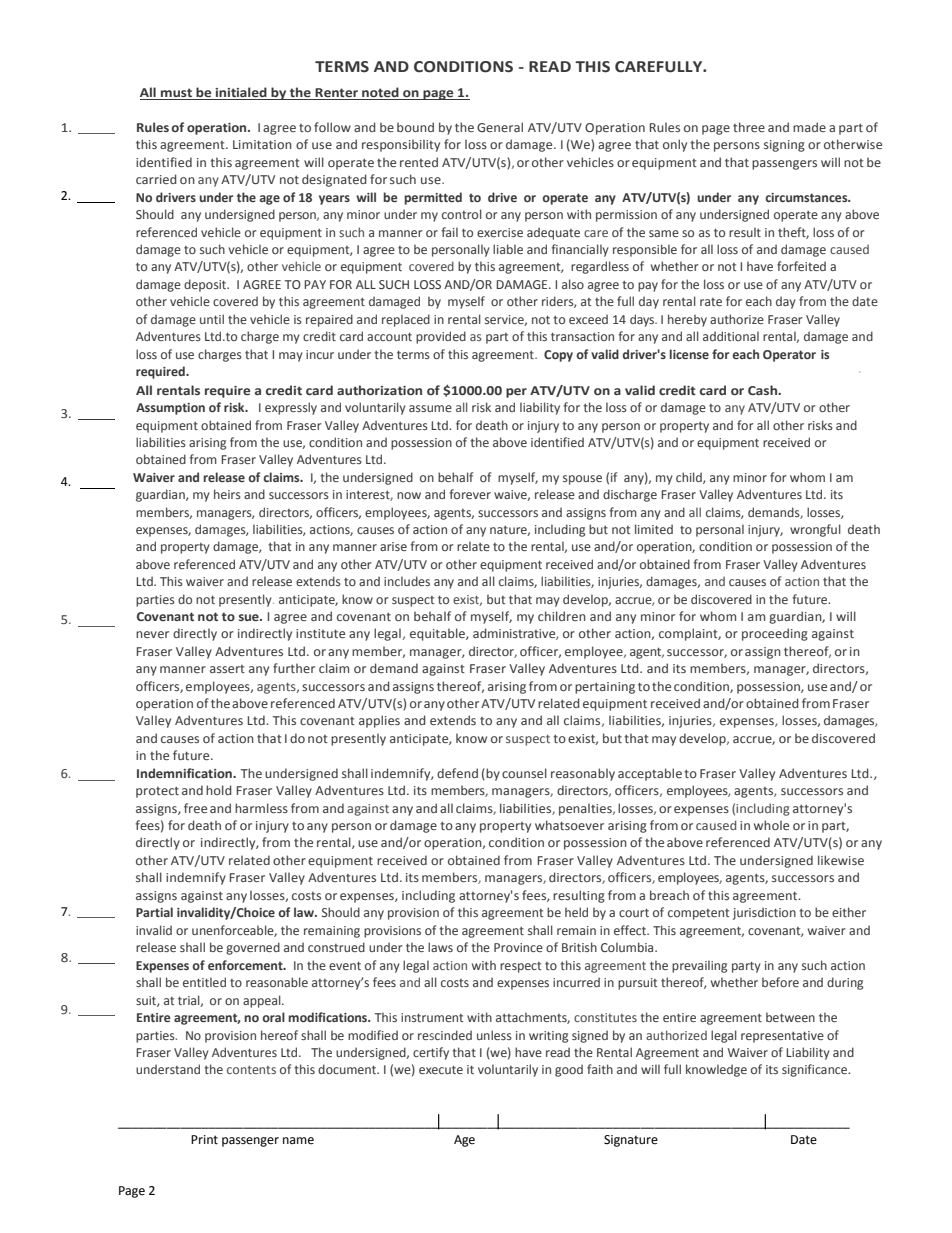  I want to click on Province, so click(518, 947).
